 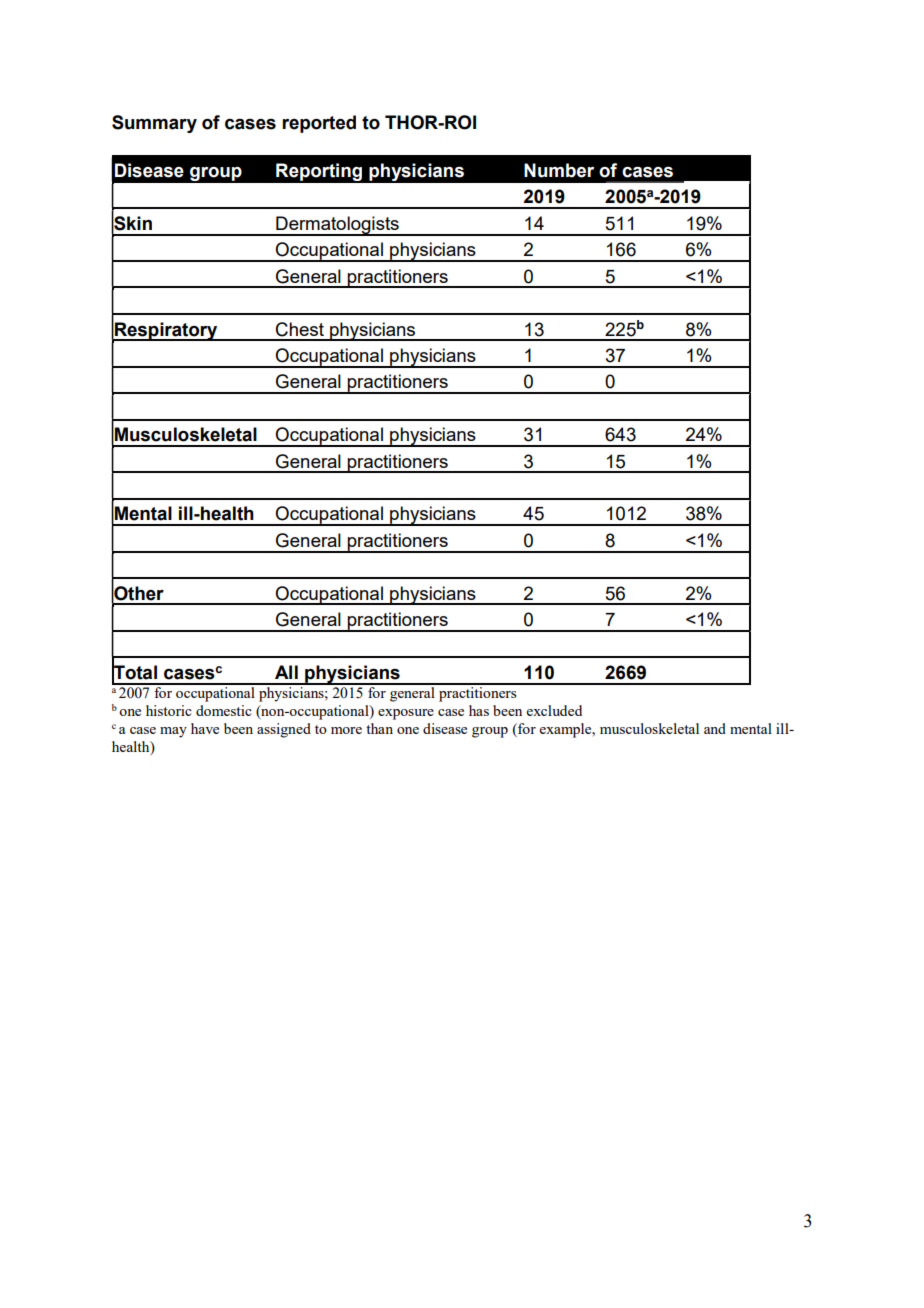 I want to click on domestic, so click(x=224, y=710).
